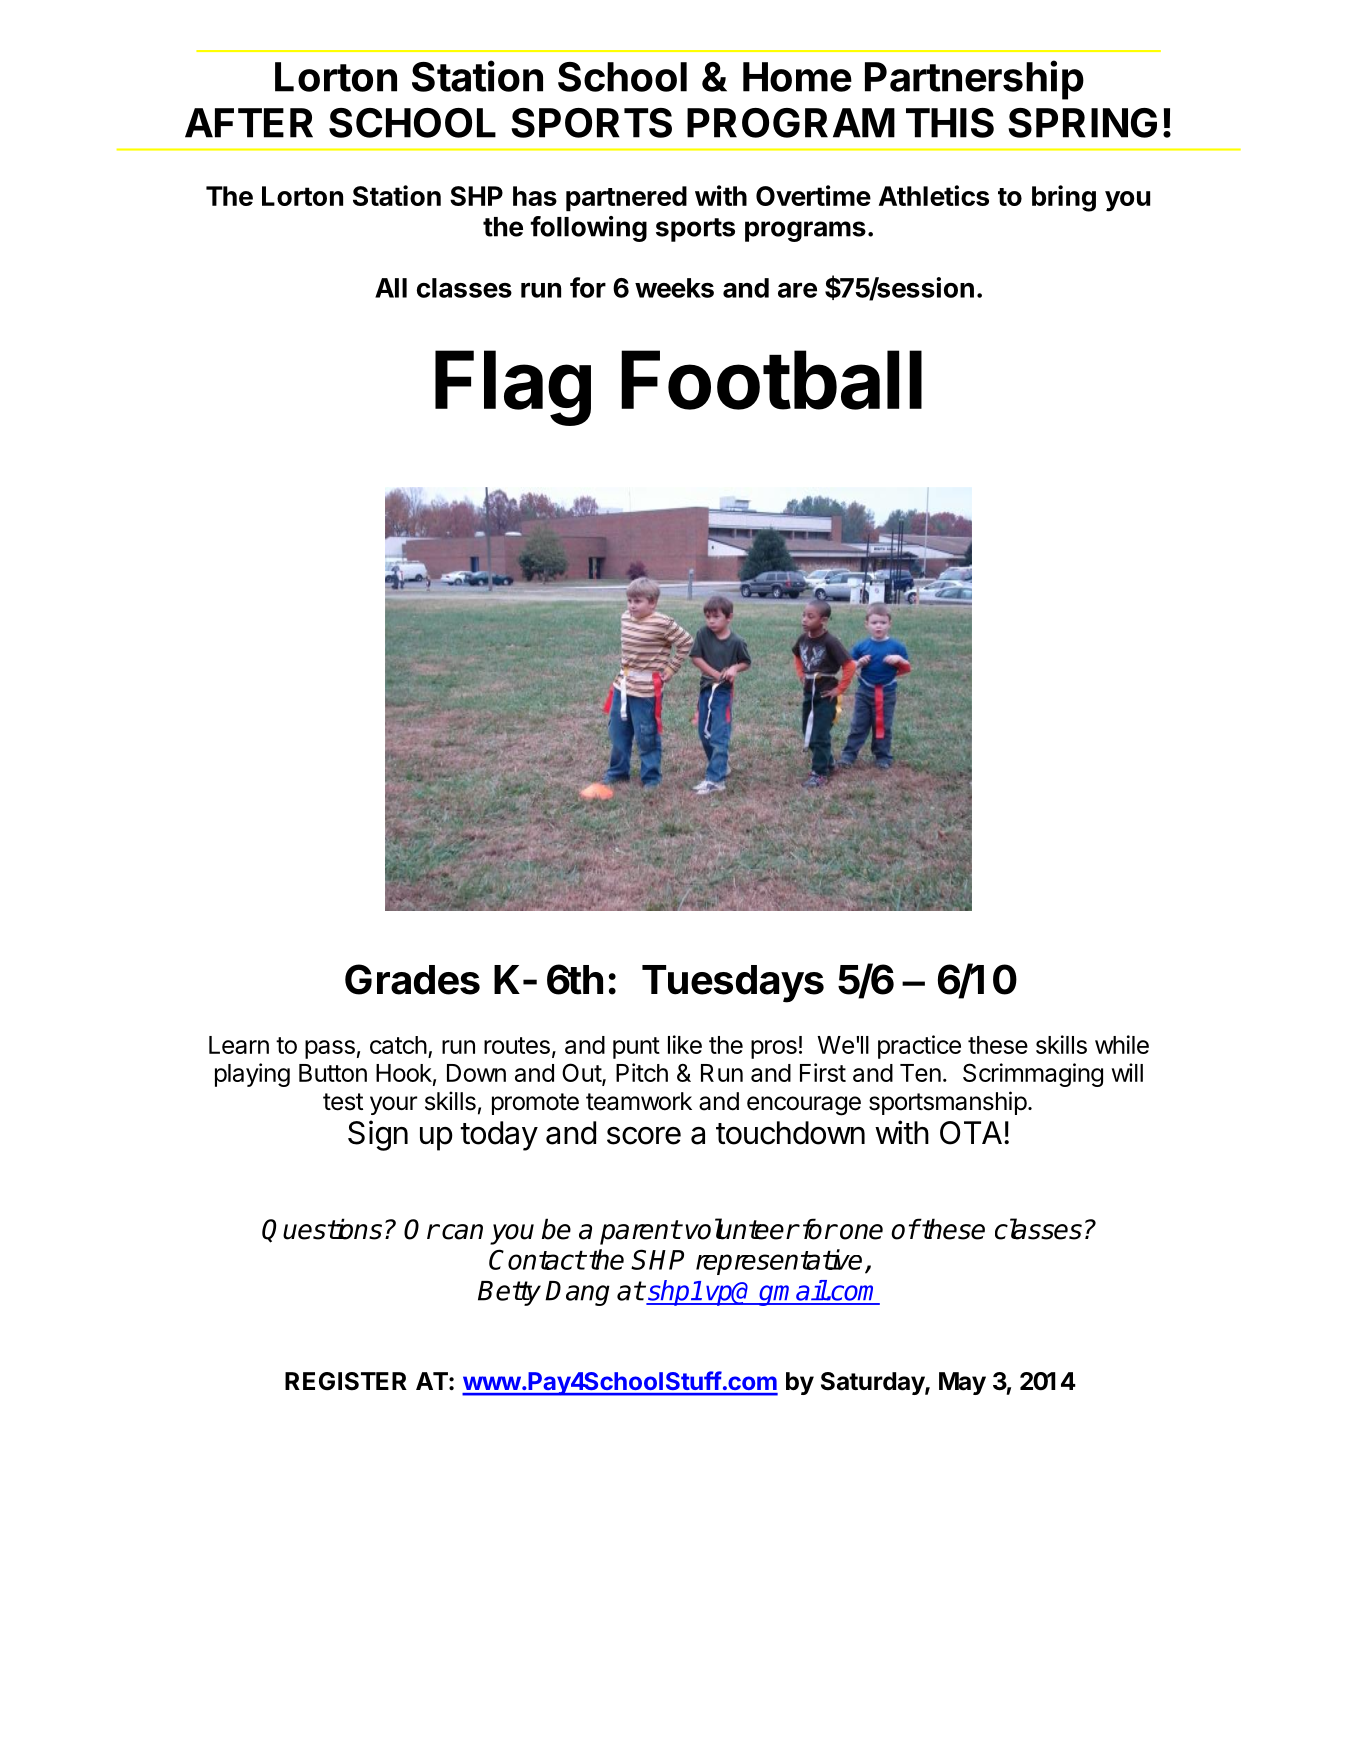  What do you see at coordinates (249, 123) in the document?
I see `AFTER` at bounding box center [249, 123].
